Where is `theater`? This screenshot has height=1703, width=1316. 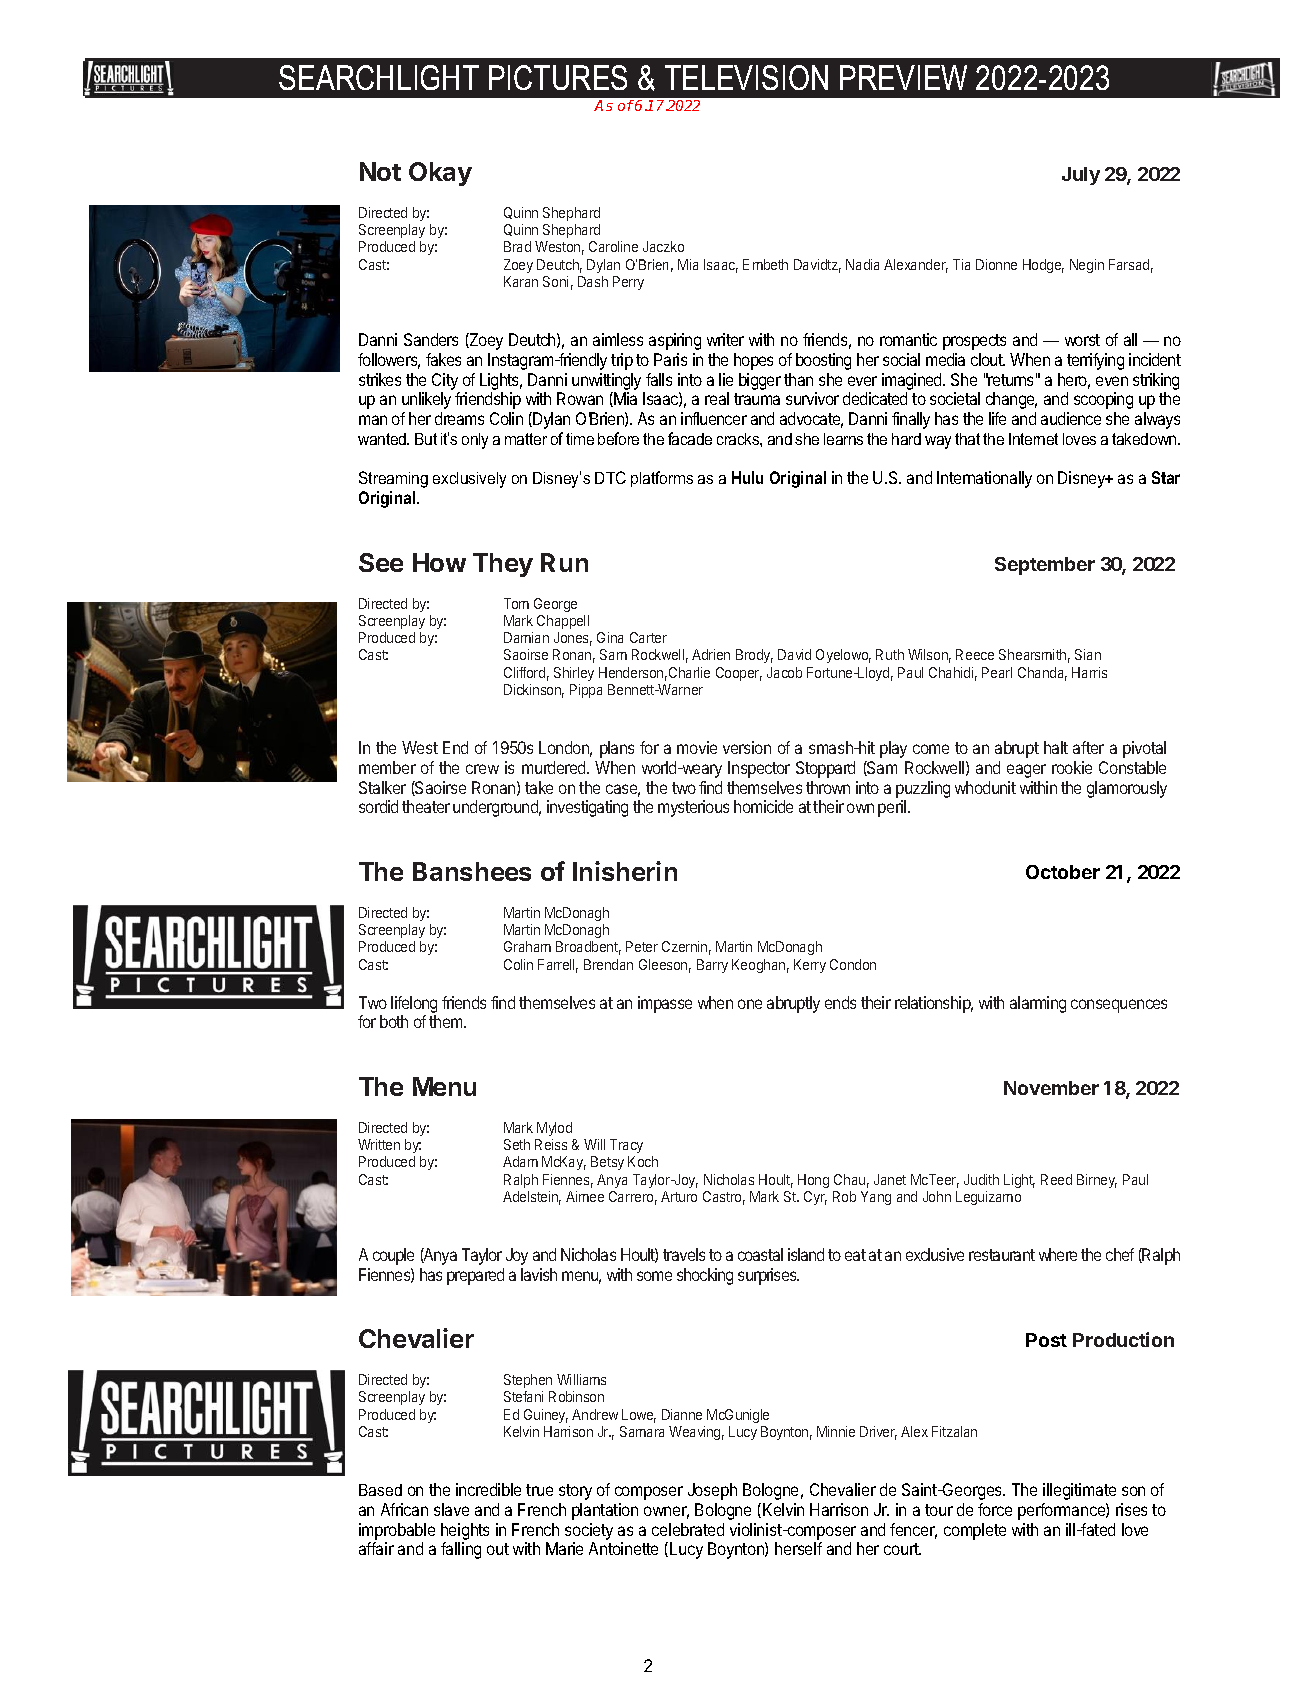 theater is located at coordinates (426, 806).
